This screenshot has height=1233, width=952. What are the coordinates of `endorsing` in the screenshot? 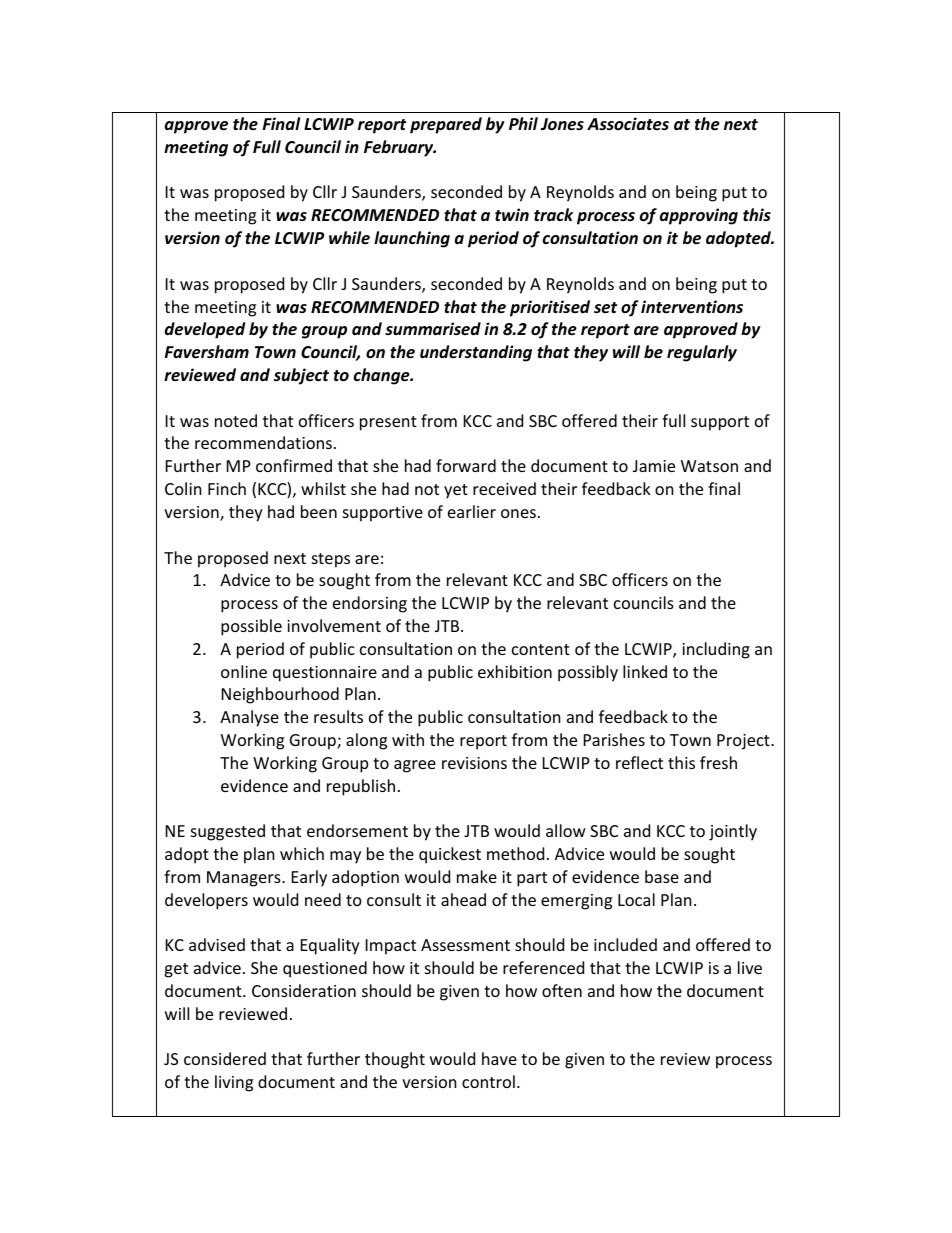 It's located at (370, 604).
